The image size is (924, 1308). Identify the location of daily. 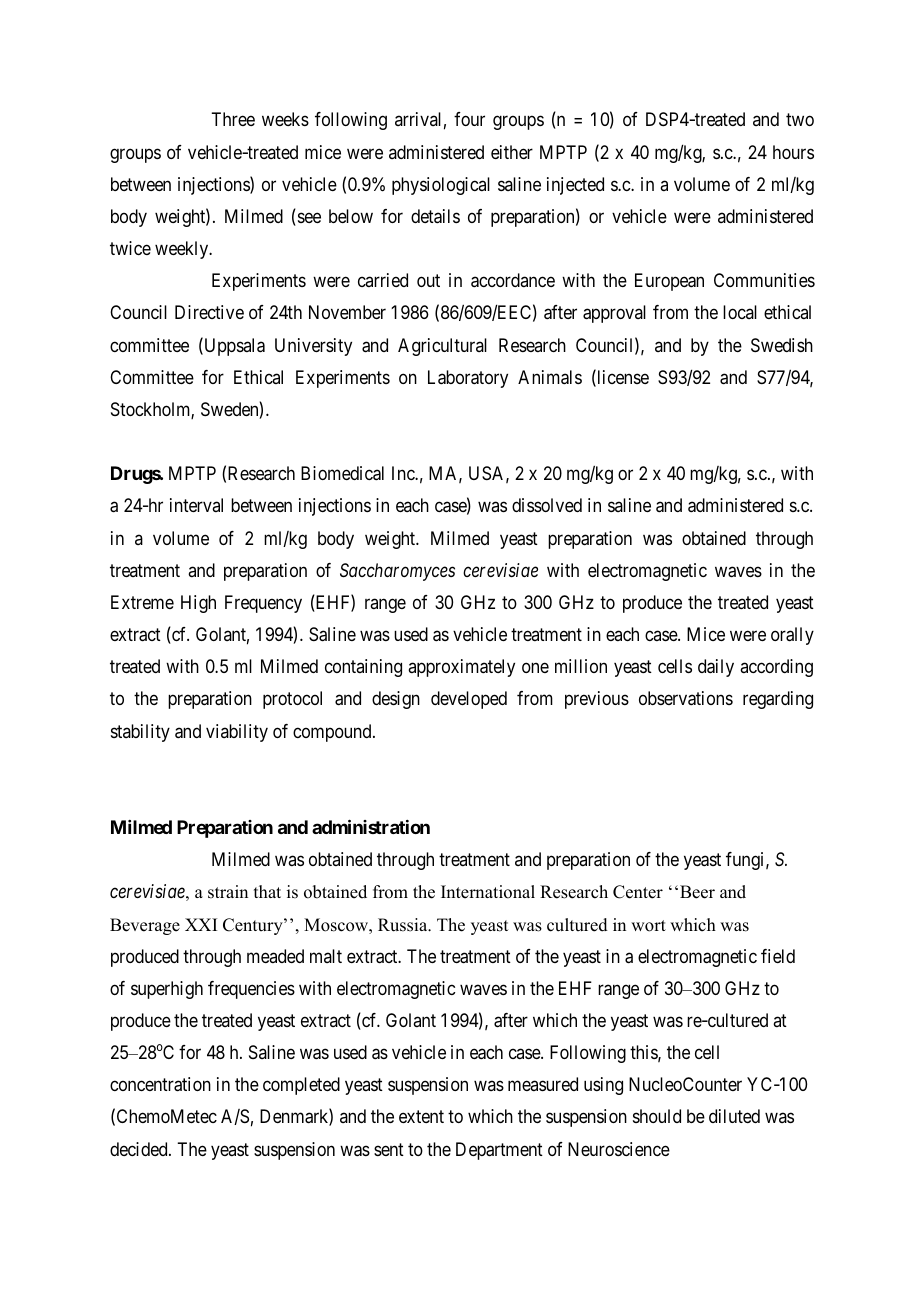
(716, 668).
